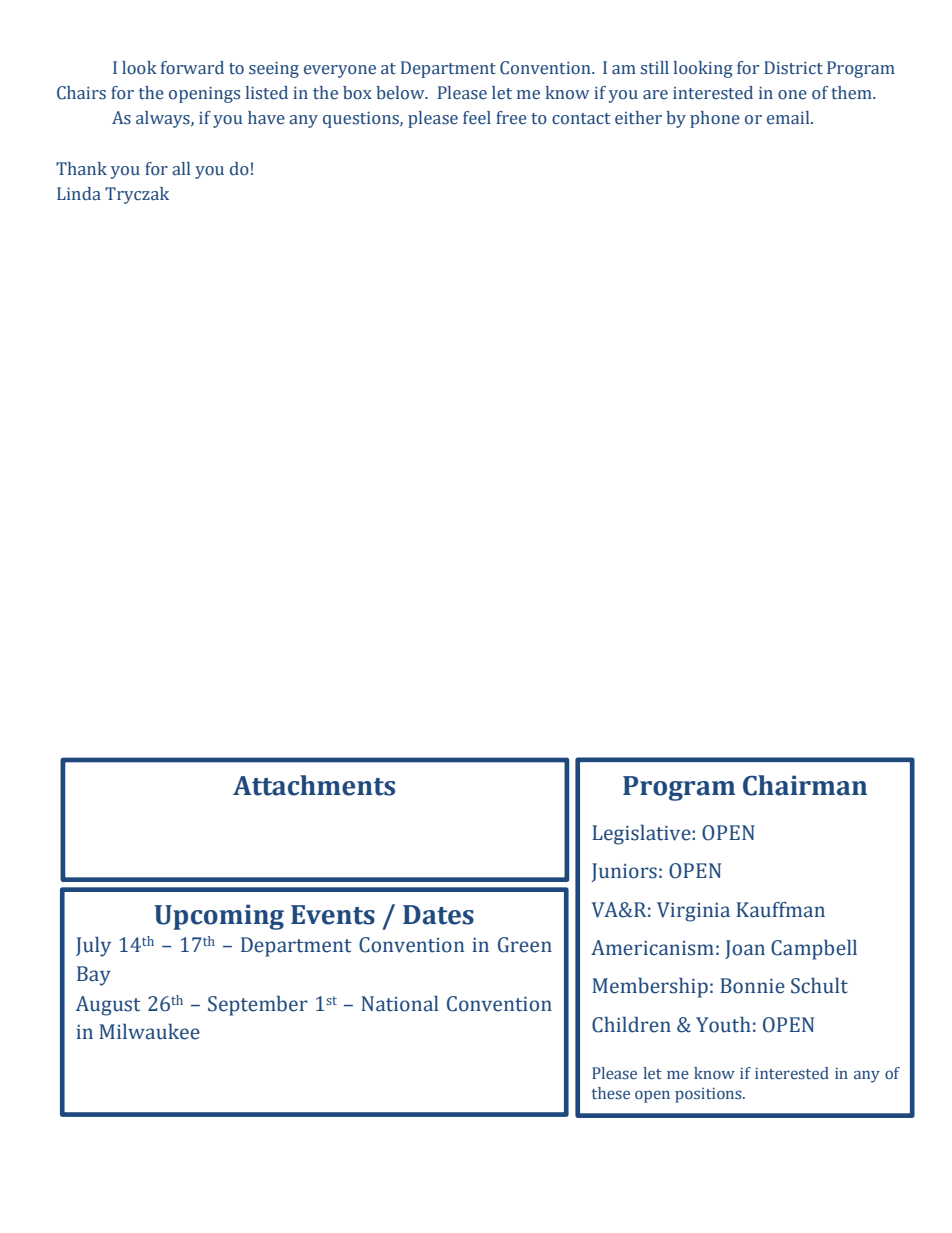  What do you see at coordinates (314, 785) in the page?
I see `Attachments` at bounding box center [314, 785].
